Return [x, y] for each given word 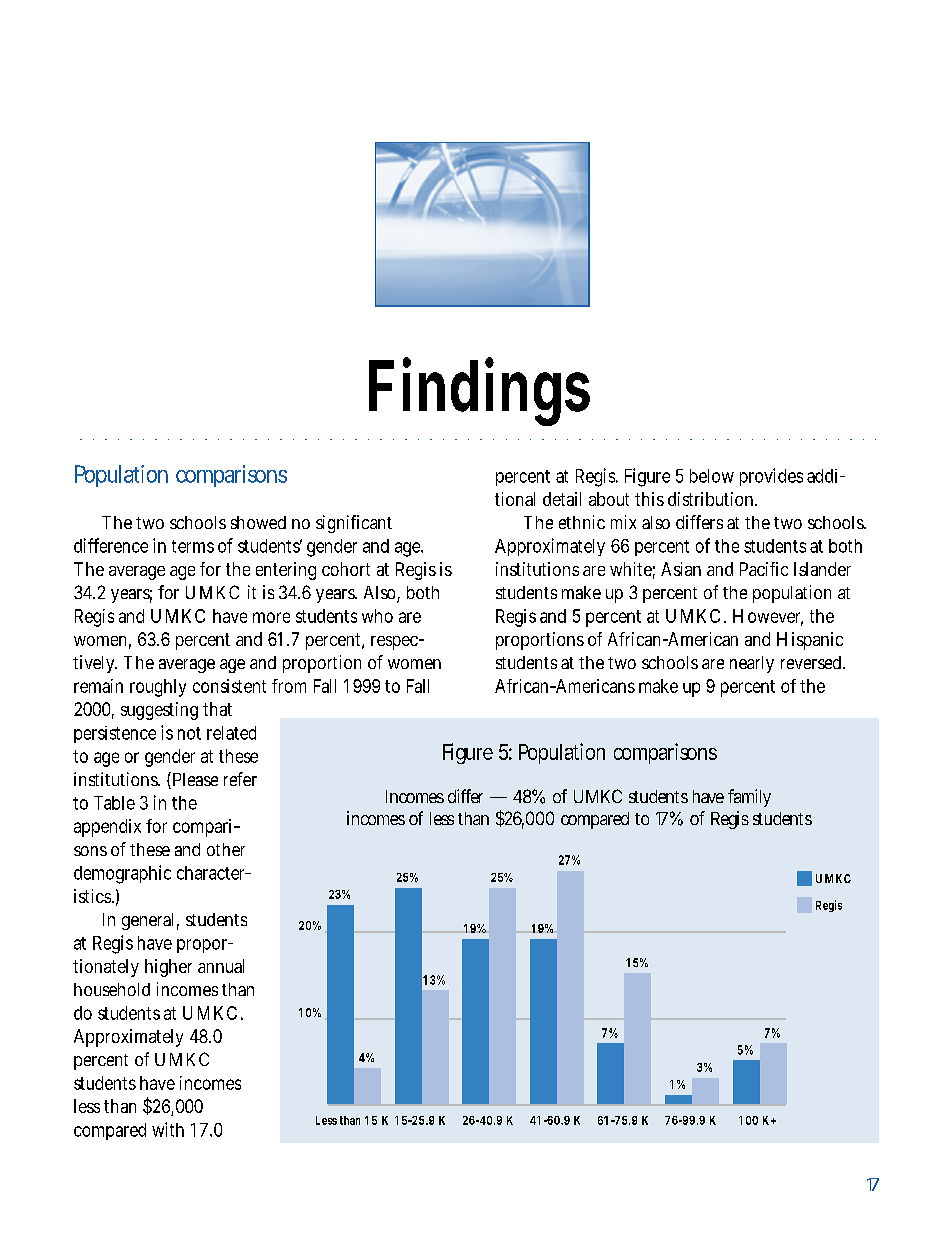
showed [258, 522]
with [168, 1129]
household [112, 989]
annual [221, 966]
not [189, 733]
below [712, 476]
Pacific [764, 569]
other [226, 849]
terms [193, 546]
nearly [752, 664]
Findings [479, 391]
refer [240, 779]
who [377, 616]
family [749, 798]
